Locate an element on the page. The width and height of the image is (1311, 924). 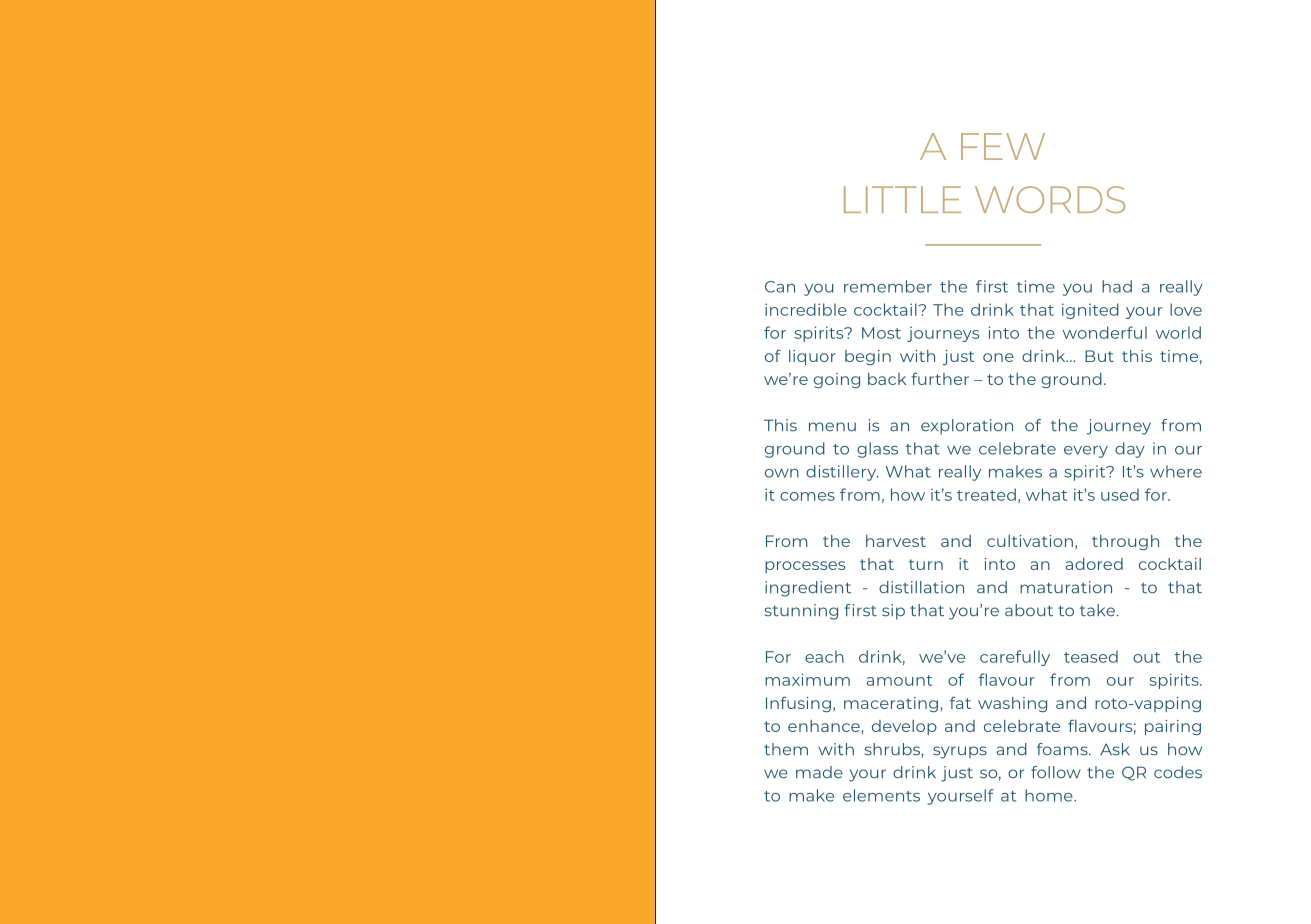
home is located at coordinates (1050, 795).
